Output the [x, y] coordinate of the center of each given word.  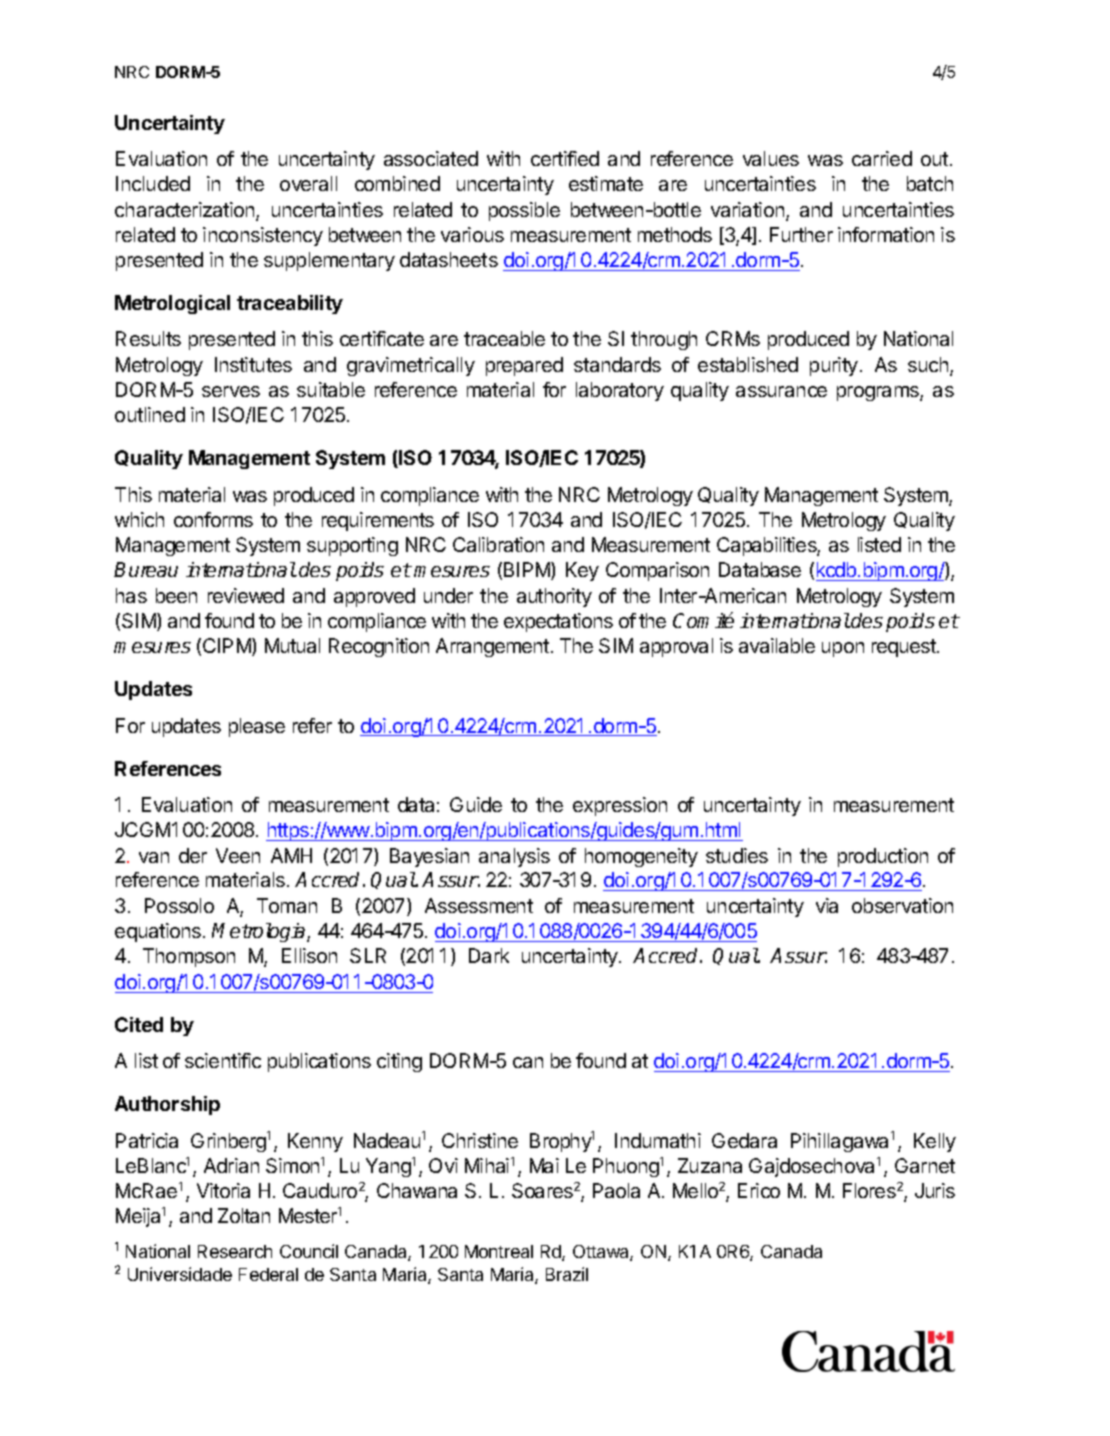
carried [882, 158]
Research [235, 1251]
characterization [186, 211]
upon [843, 649]
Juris [935, 1190]
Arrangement [492, 647]
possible [524, 211]
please [257, 727]
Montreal [499, 1251]
